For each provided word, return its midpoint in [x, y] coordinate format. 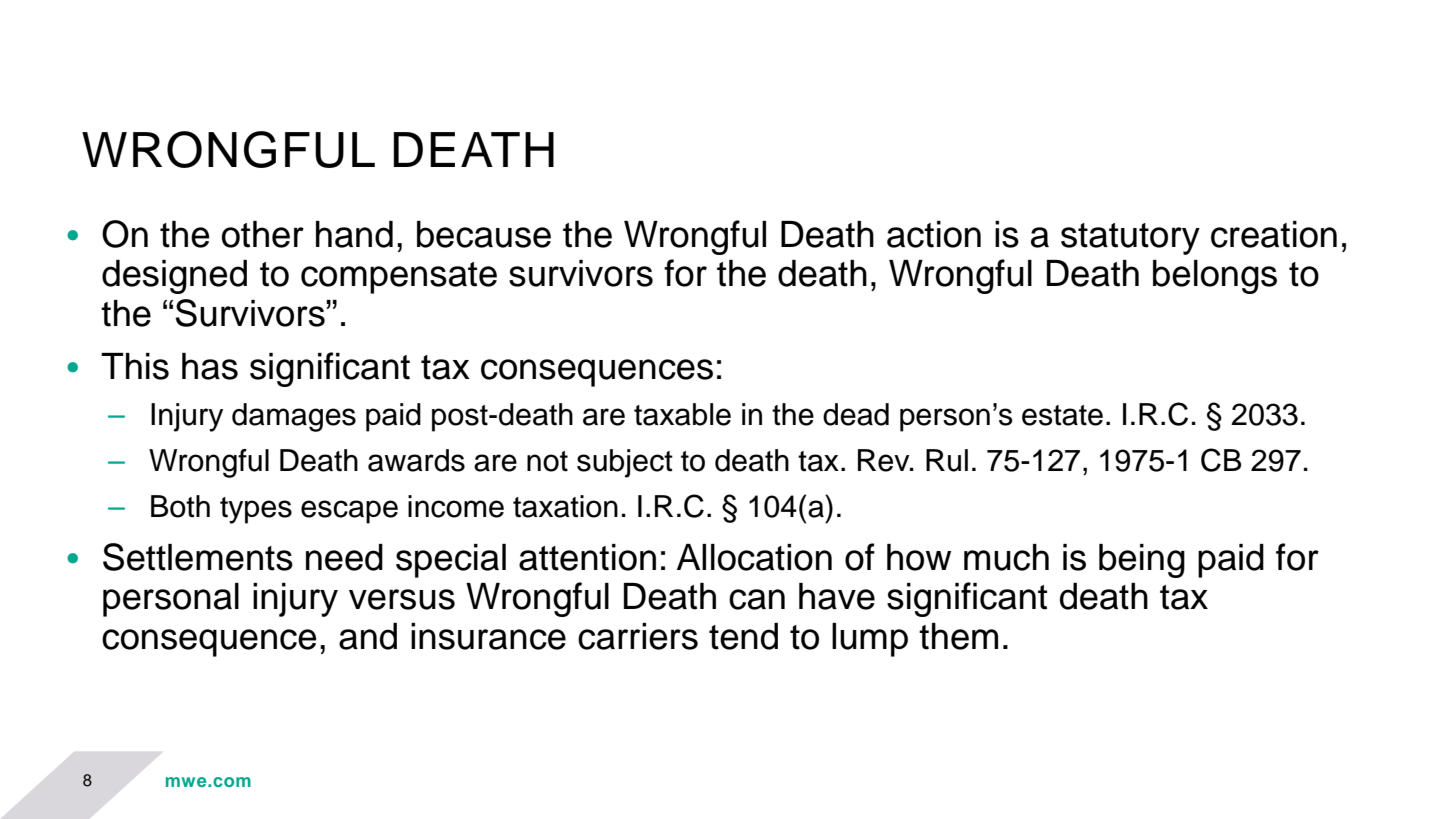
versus [402, 599]
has [210, 366]
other [263, 234]
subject [625, 463]
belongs [1215, 277]
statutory [1130, 239]
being [1142, 561]
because [484, 234]
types [256, 510]
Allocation [754, 557]
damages [294, 417]
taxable [682, 414]
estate [1062, 415]
